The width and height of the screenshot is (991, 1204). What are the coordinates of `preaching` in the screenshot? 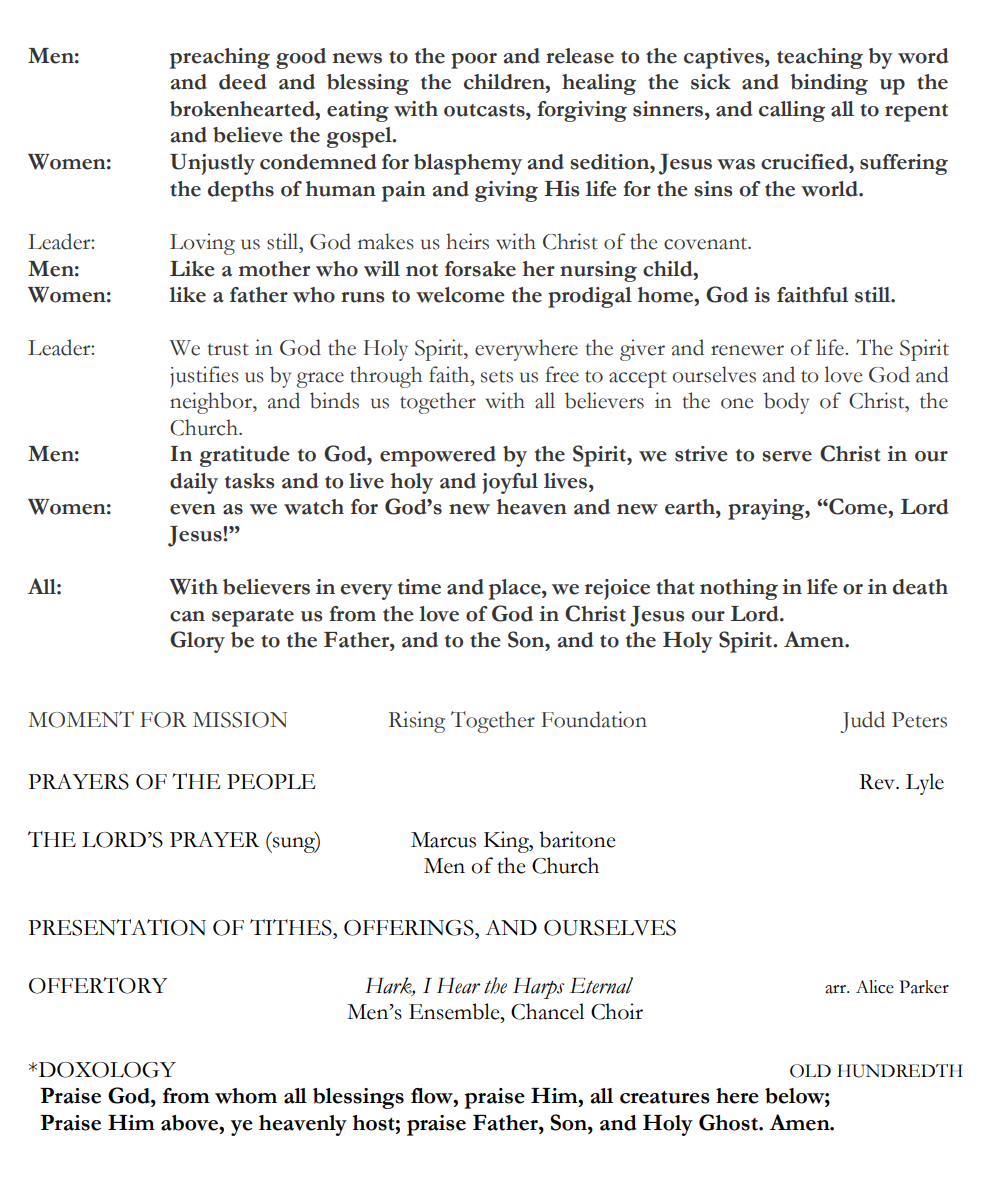 It's located at (220, 58).
